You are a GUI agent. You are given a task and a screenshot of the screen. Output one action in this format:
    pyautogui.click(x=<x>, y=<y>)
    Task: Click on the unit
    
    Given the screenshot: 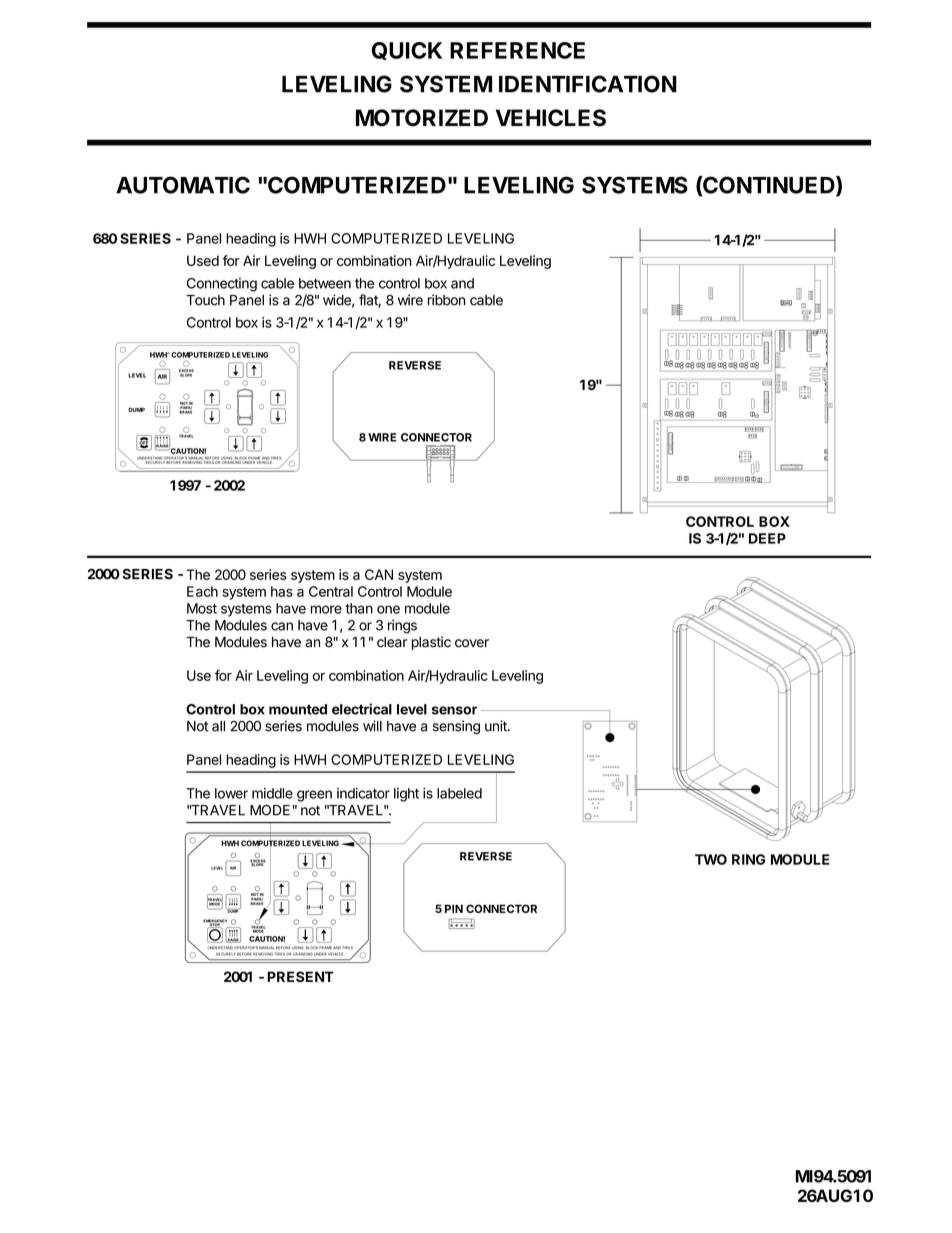 What is the action you would take?
    pyautogui.click(x=497, y=726)
